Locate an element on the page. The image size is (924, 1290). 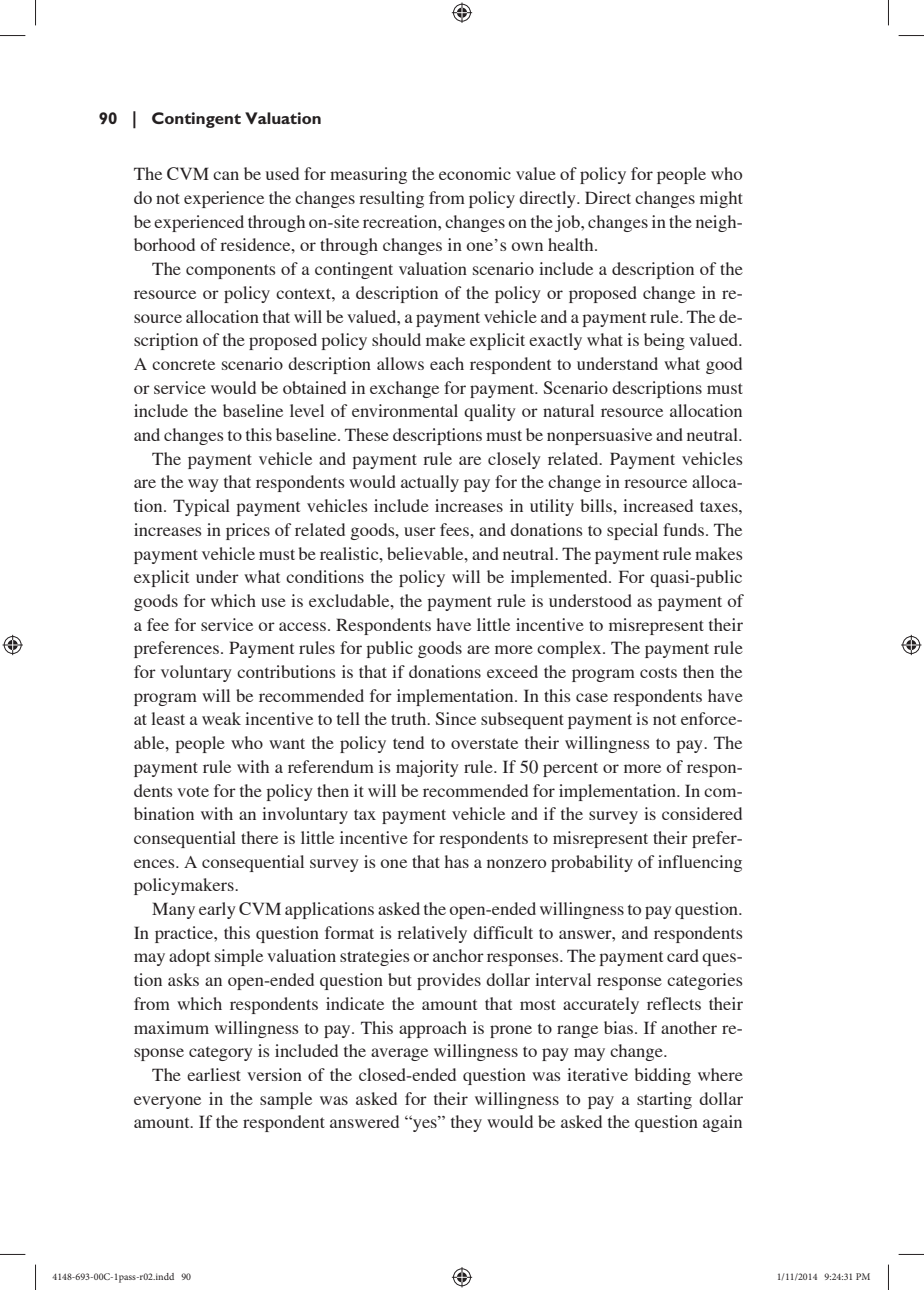
economic is located at coordinates (475, 173).
